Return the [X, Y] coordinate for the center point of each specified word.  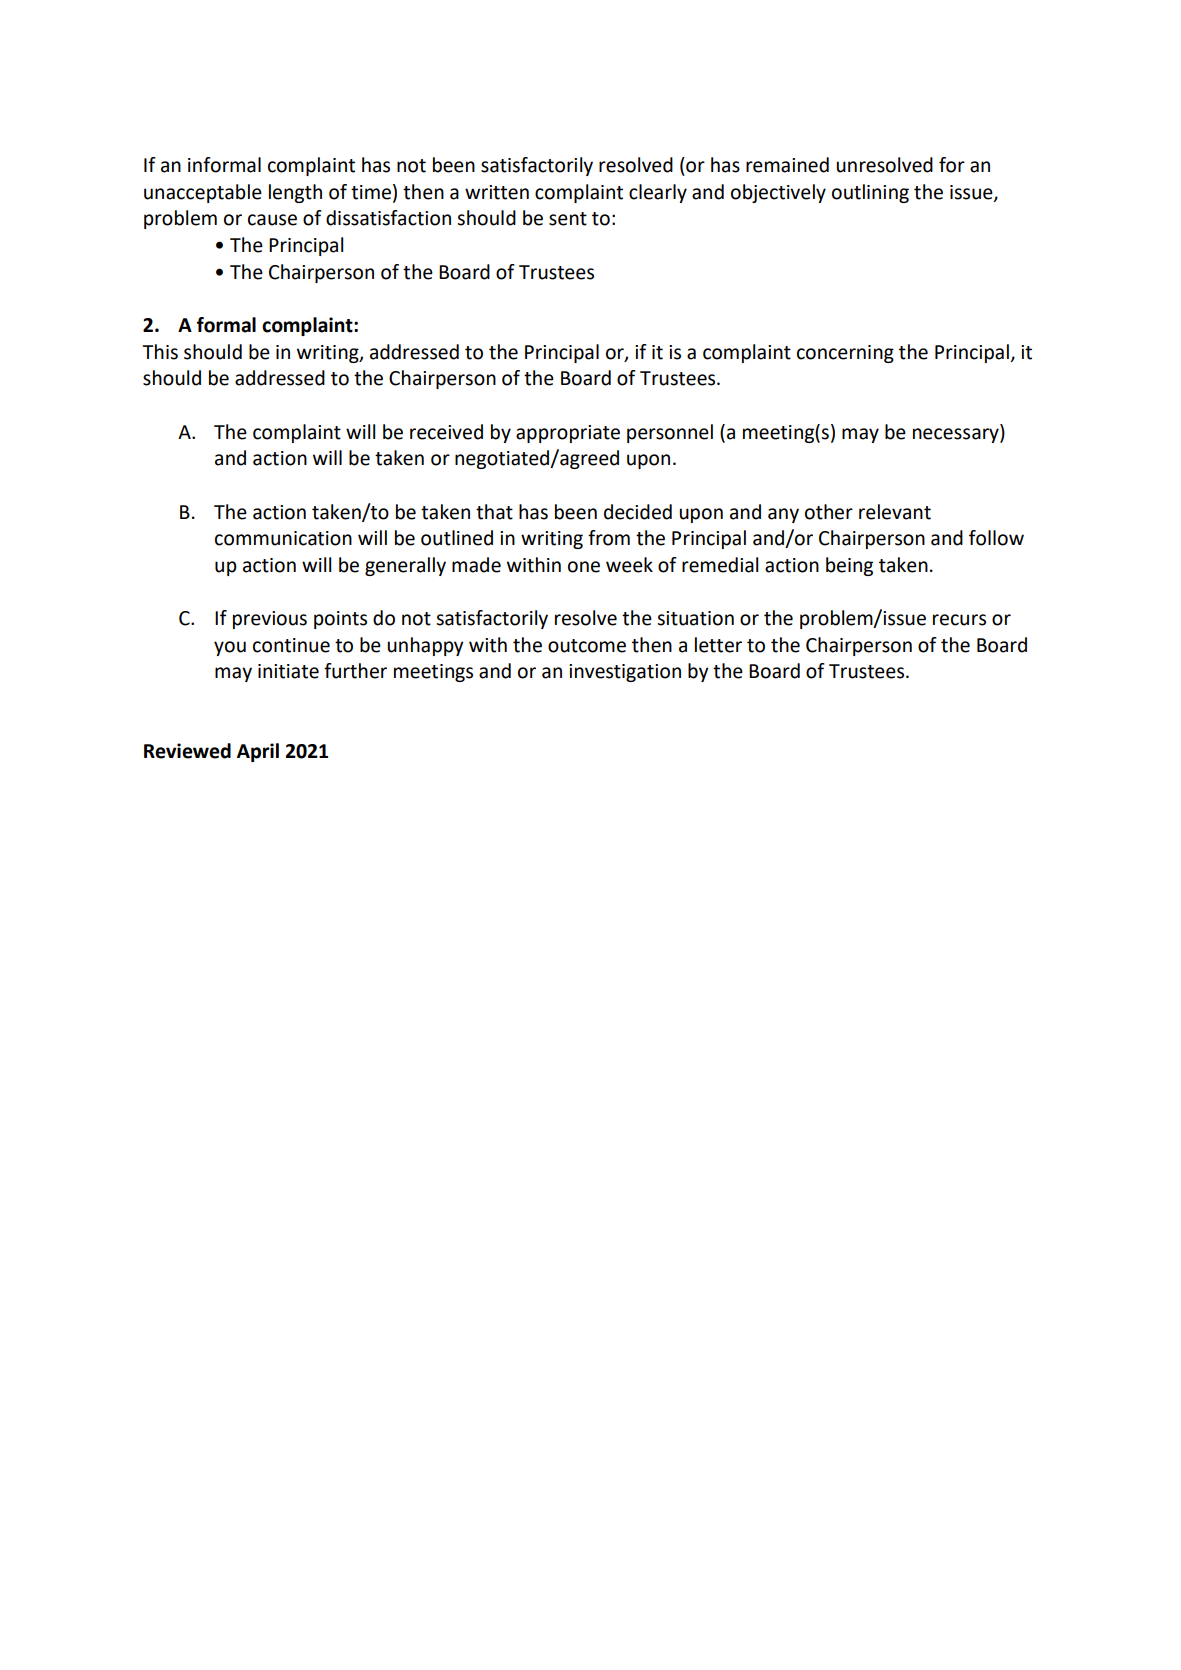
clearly [658, 193]
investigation [625, 673]
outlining [870, 193]
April [258, 752]
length [295, 193]
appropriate [568, 434]
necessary [957, 435]
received [446, 432]
